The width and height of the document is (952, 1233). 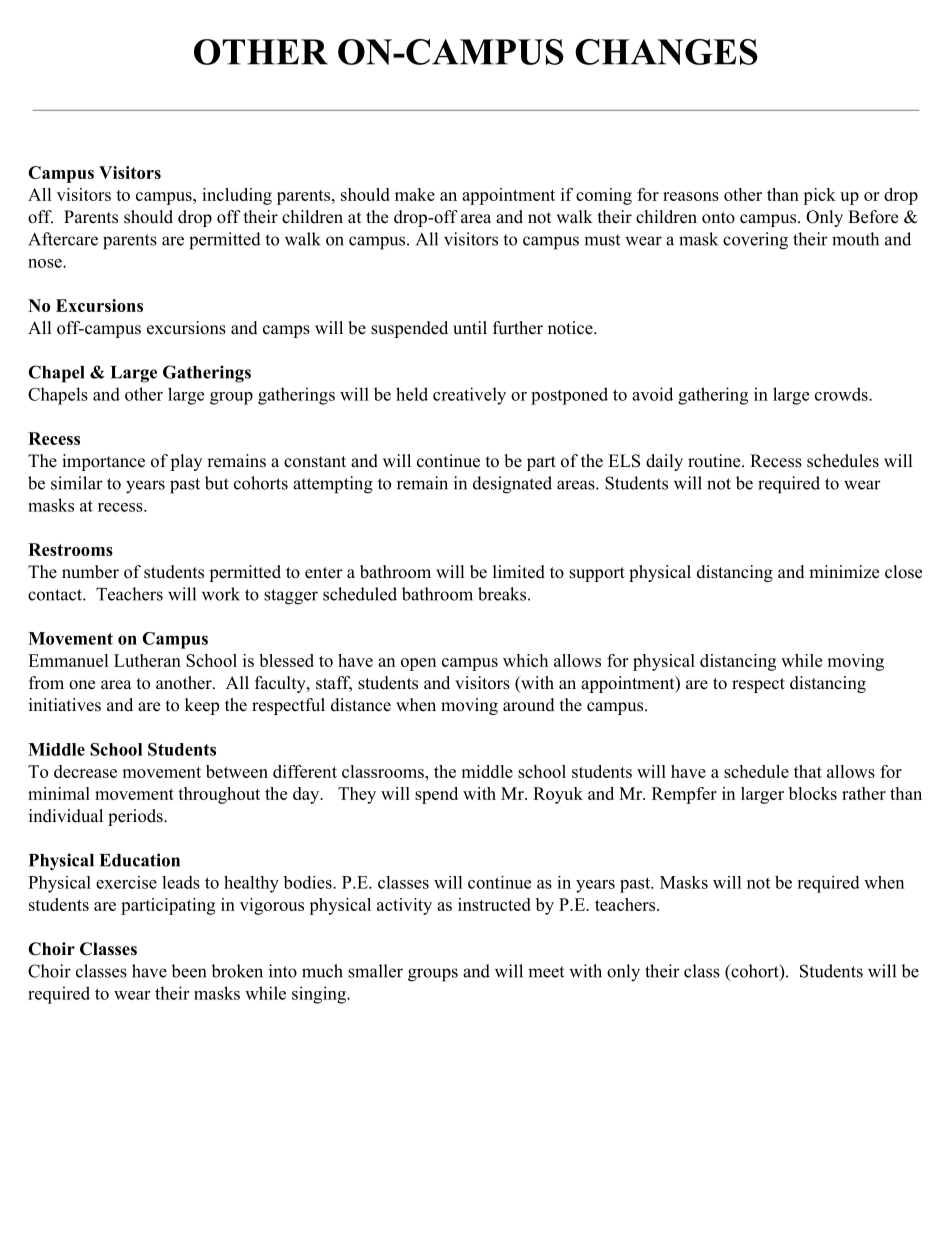 I want to click on including, so click(x=237, y=196).
